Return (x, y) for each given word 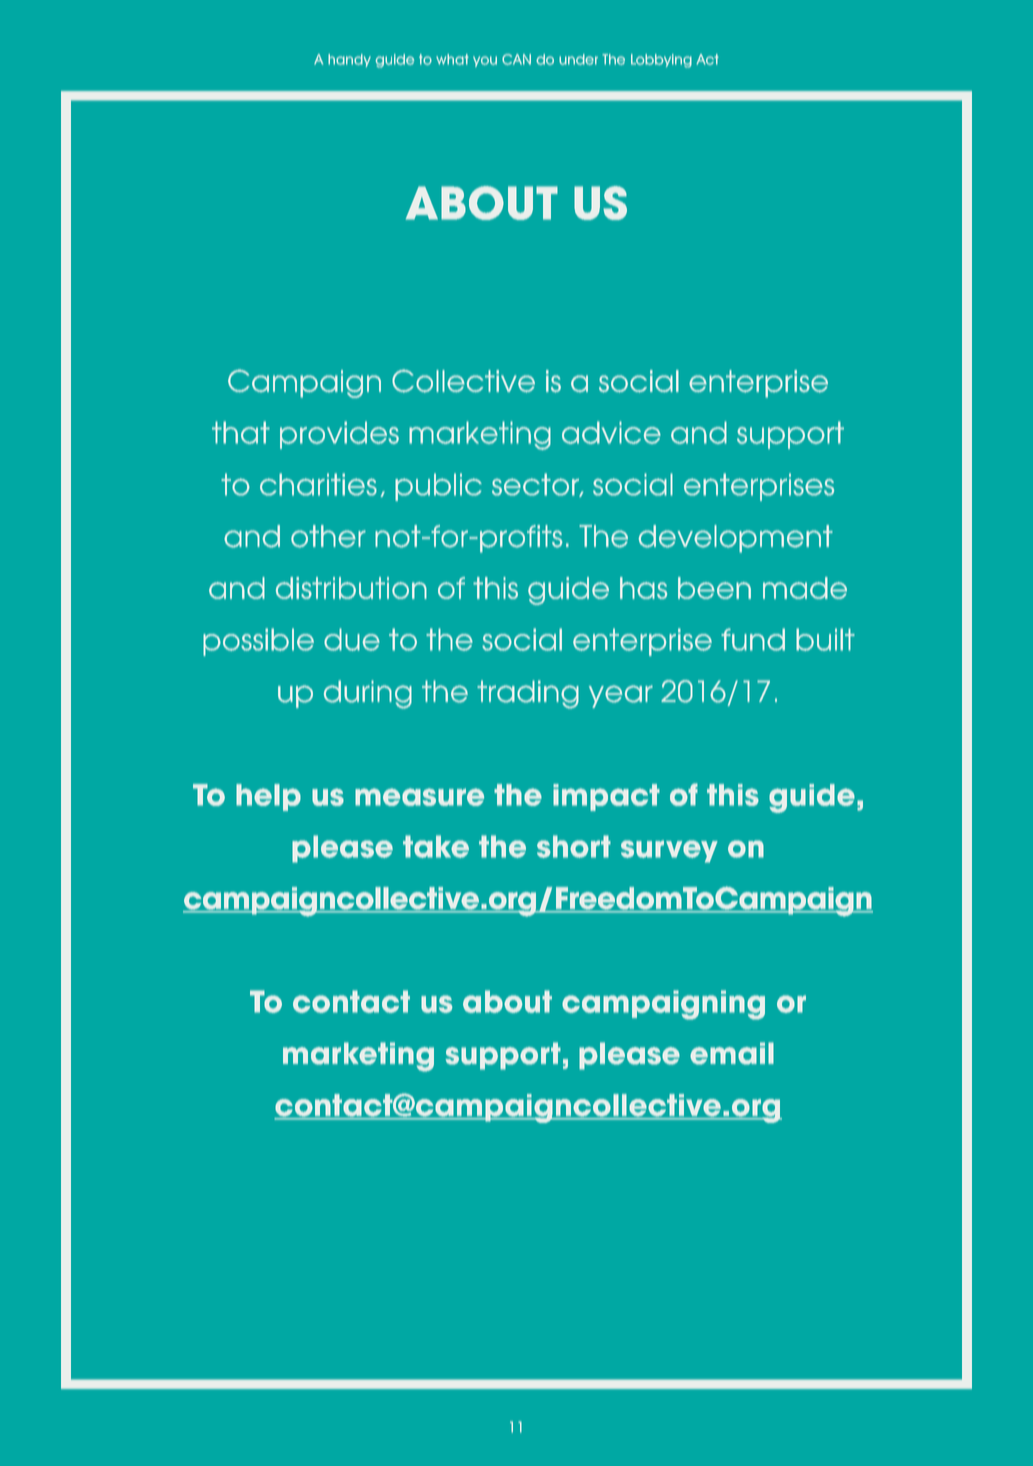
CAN (516, 59)
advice (611, 432)
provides (339, 435)
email (732, 1053)
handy (349, 60)
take (436, 846)
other (328, 536)
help (268, 797)
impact (606, 797)
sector (536, 485)
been (714, 588)
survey (669, 851)
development (735, 539)
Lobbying (661, 61)
